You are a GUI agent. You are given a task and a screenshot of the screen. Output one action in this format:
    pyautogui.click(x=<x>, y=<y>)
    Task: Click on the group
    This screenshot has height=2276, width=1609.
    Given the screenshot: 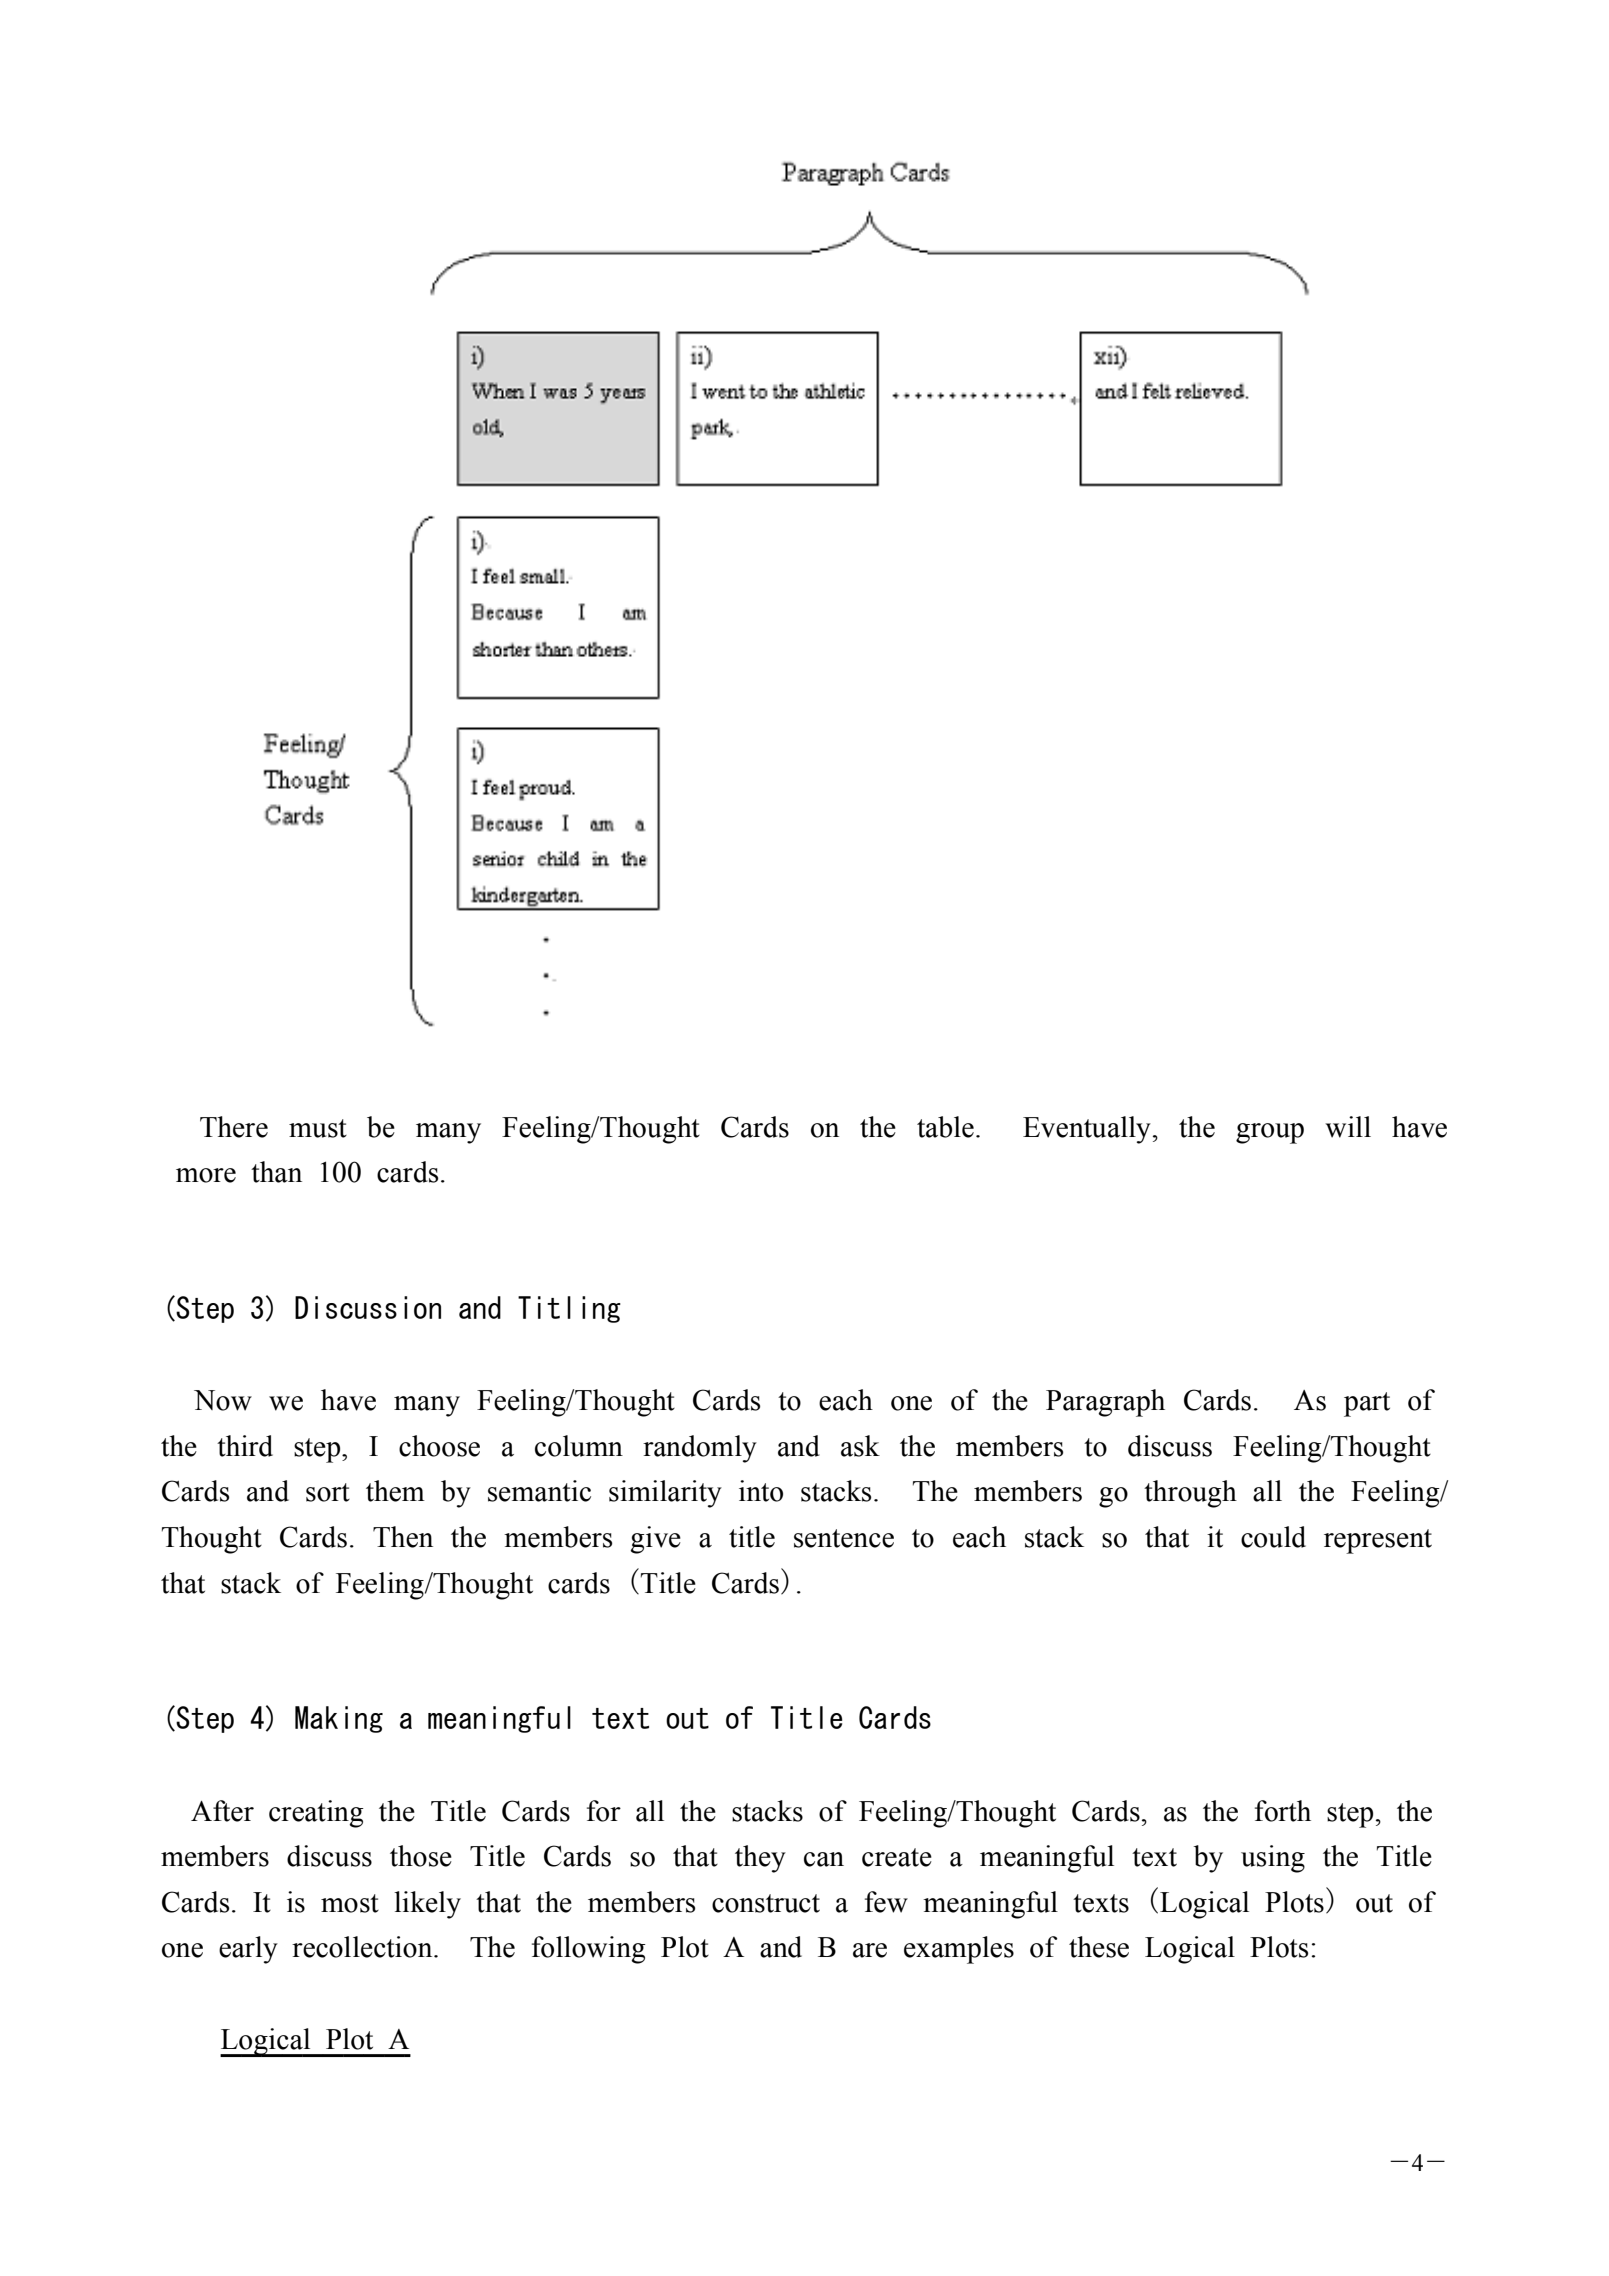 What is the action you would take?
    pyautogui.click(x=1270, y=1133)
